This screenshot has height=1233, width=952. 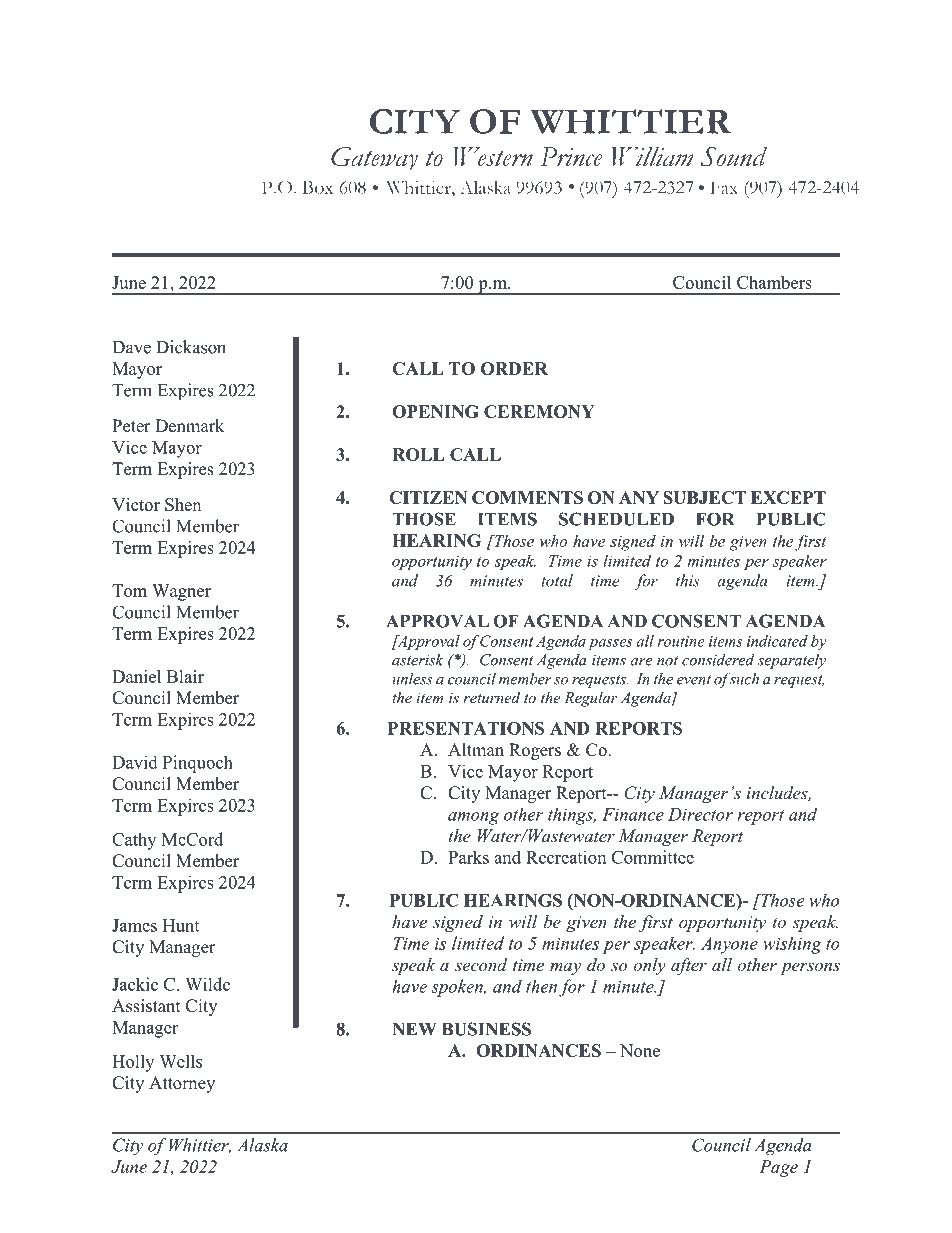 What do you see at coordinates (704, 497) in the screenshot?
I see `SUBJECT` at bounding box center [704, 497].
